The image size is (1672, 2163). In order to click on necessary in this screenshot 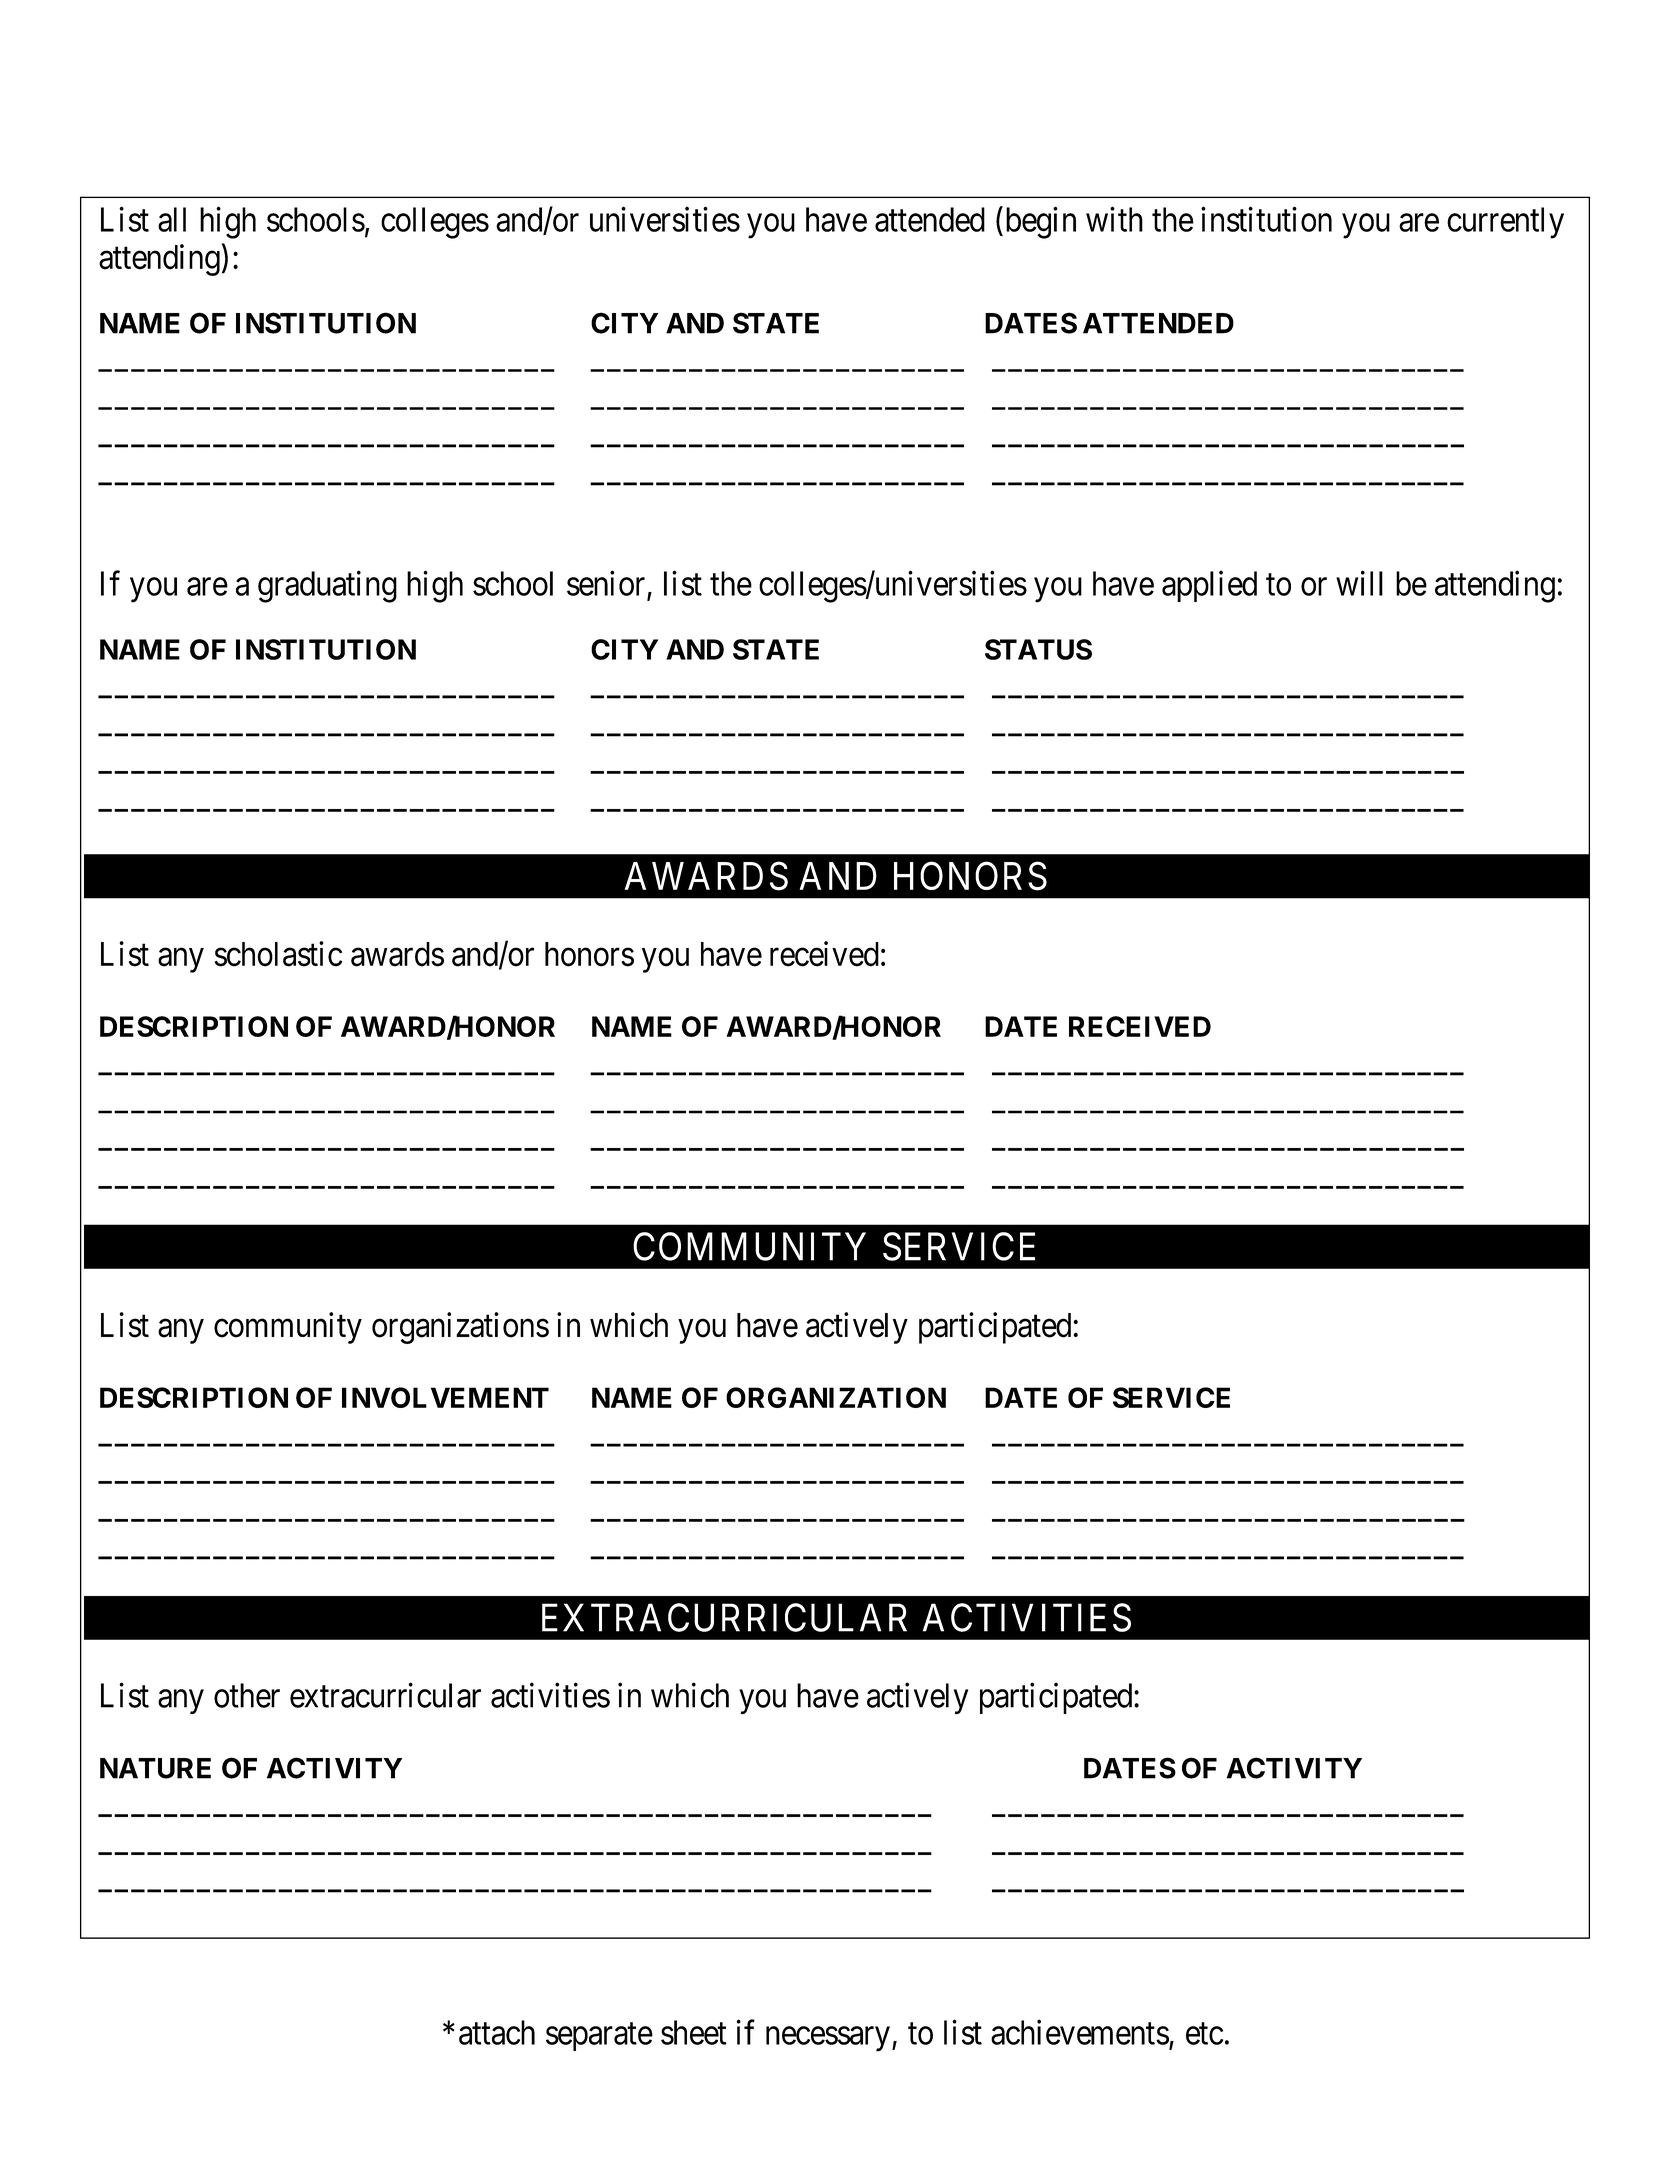, I will do `click(828, 2039)`.
